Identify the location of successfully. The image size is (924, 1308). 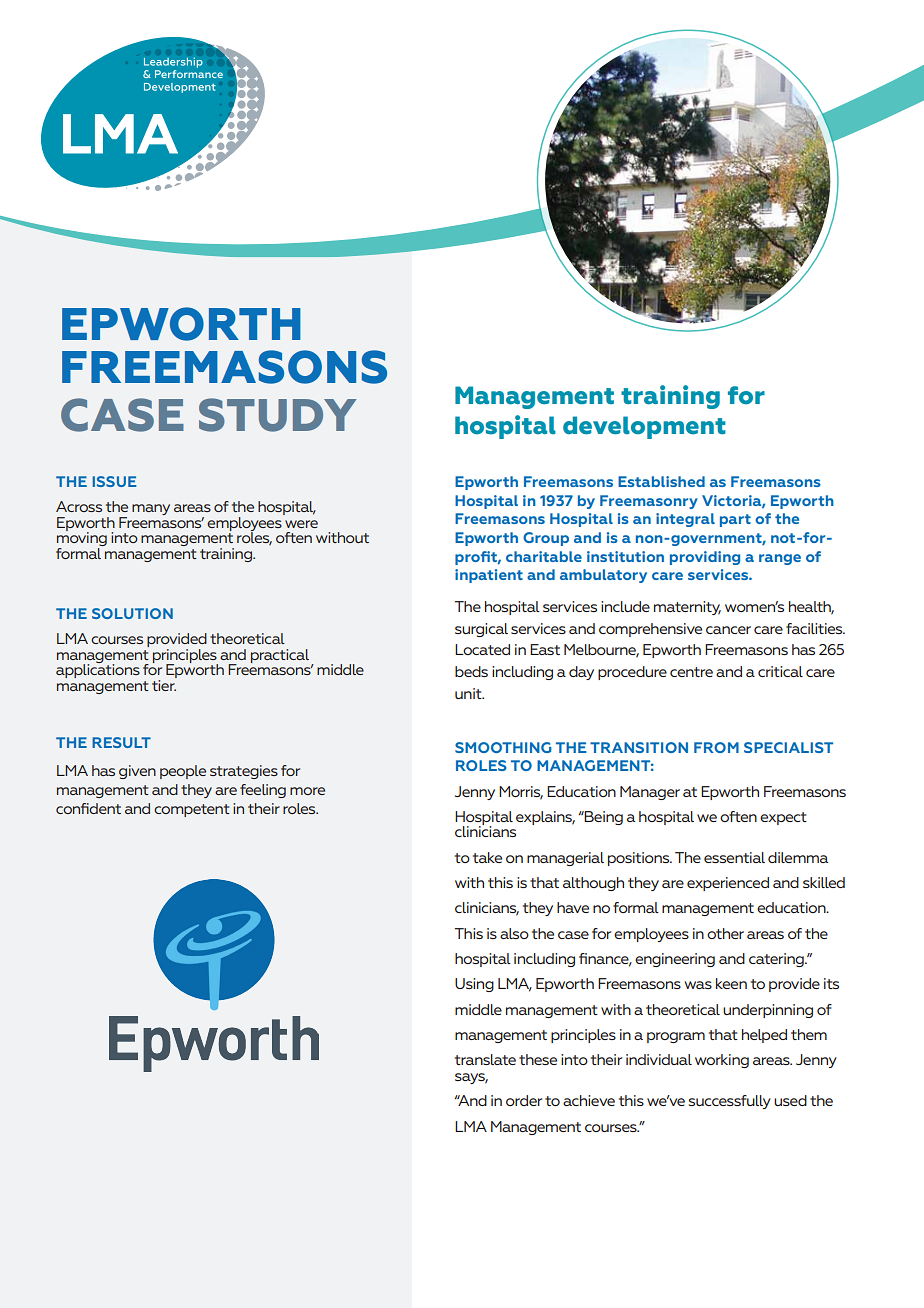
(730, 1102).
